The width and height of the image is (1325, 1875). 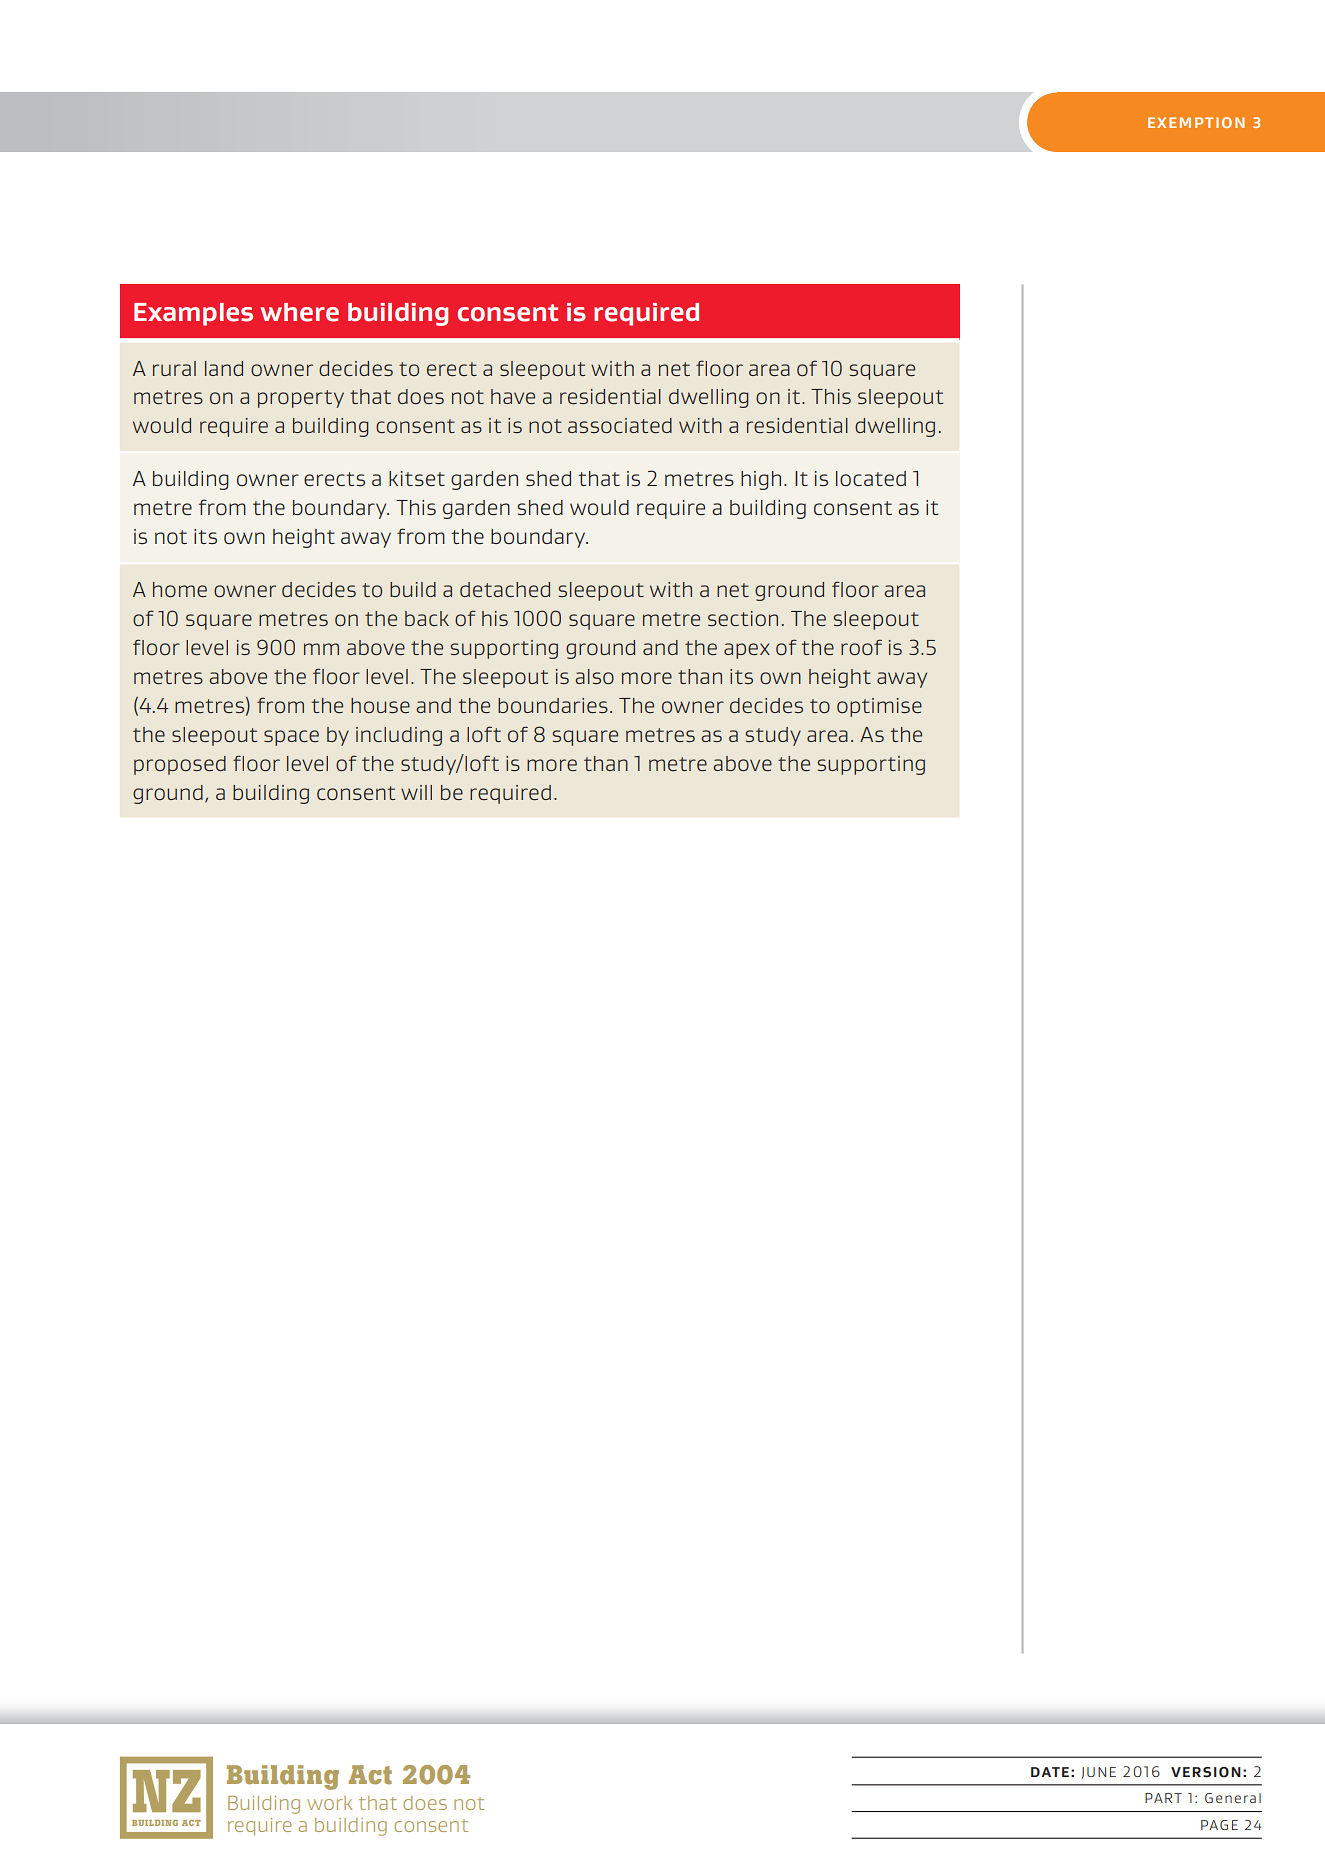 What do you see at coordinates (291, 738) in the image?
I see `space` at bounding box center [291, 738].
